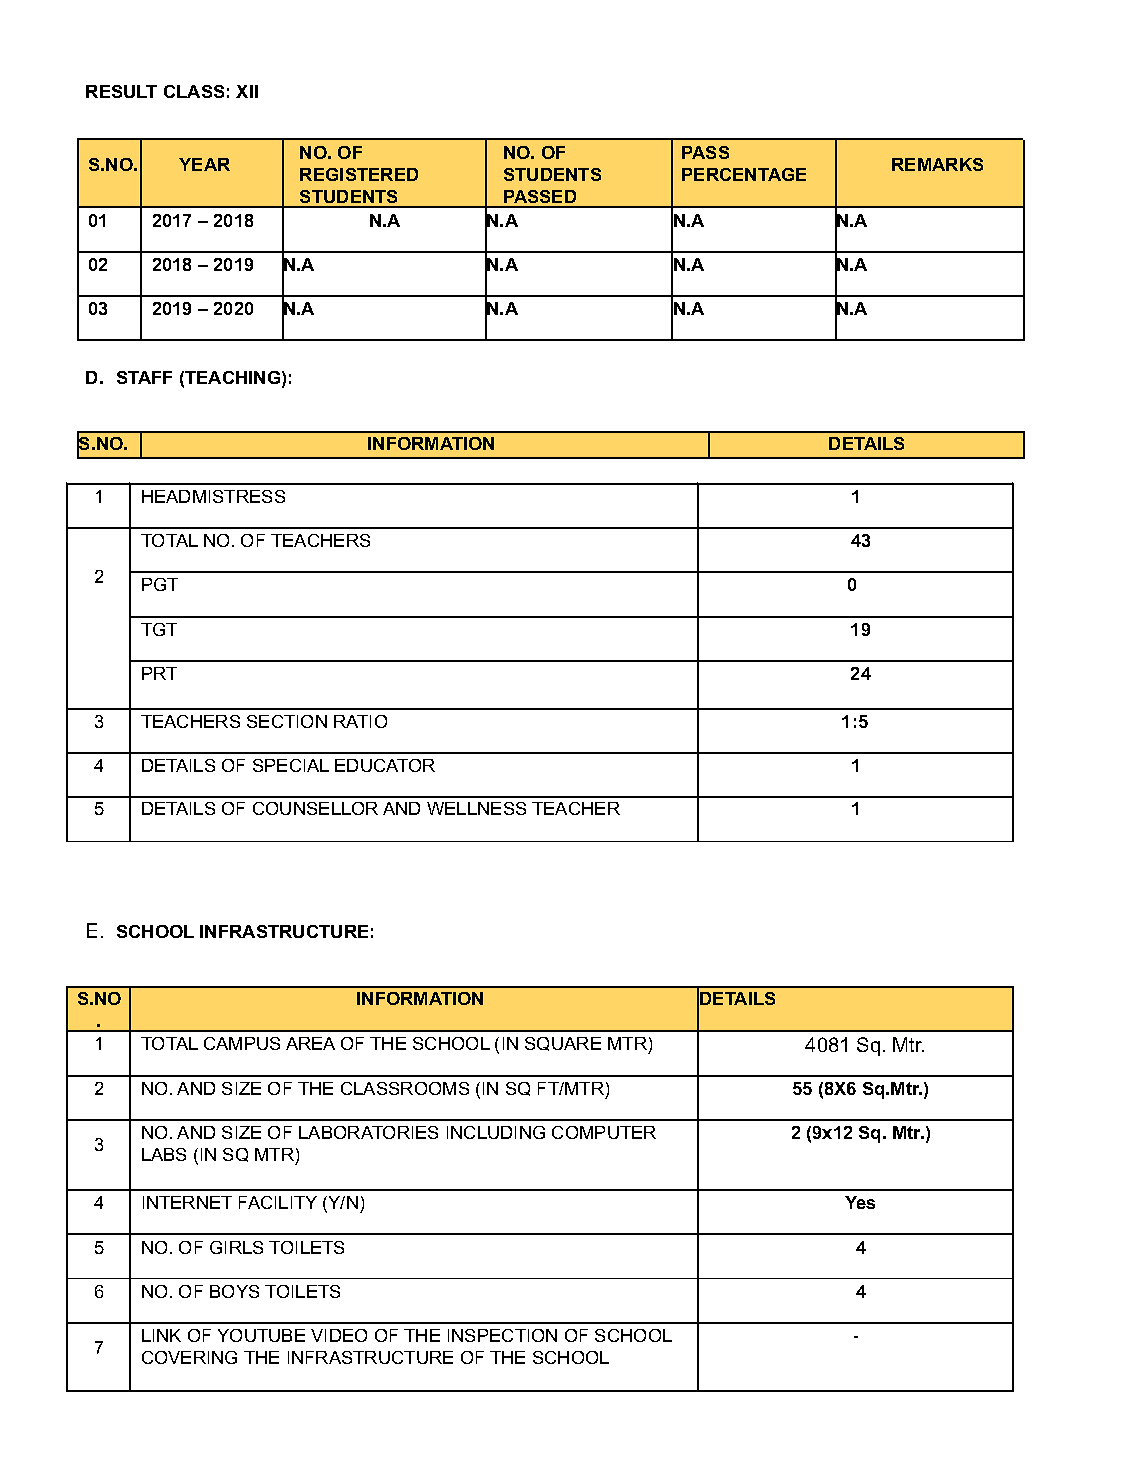 This screenshot has width=1128, height=1460. I want to click on RATIO, so click(360, 721).
